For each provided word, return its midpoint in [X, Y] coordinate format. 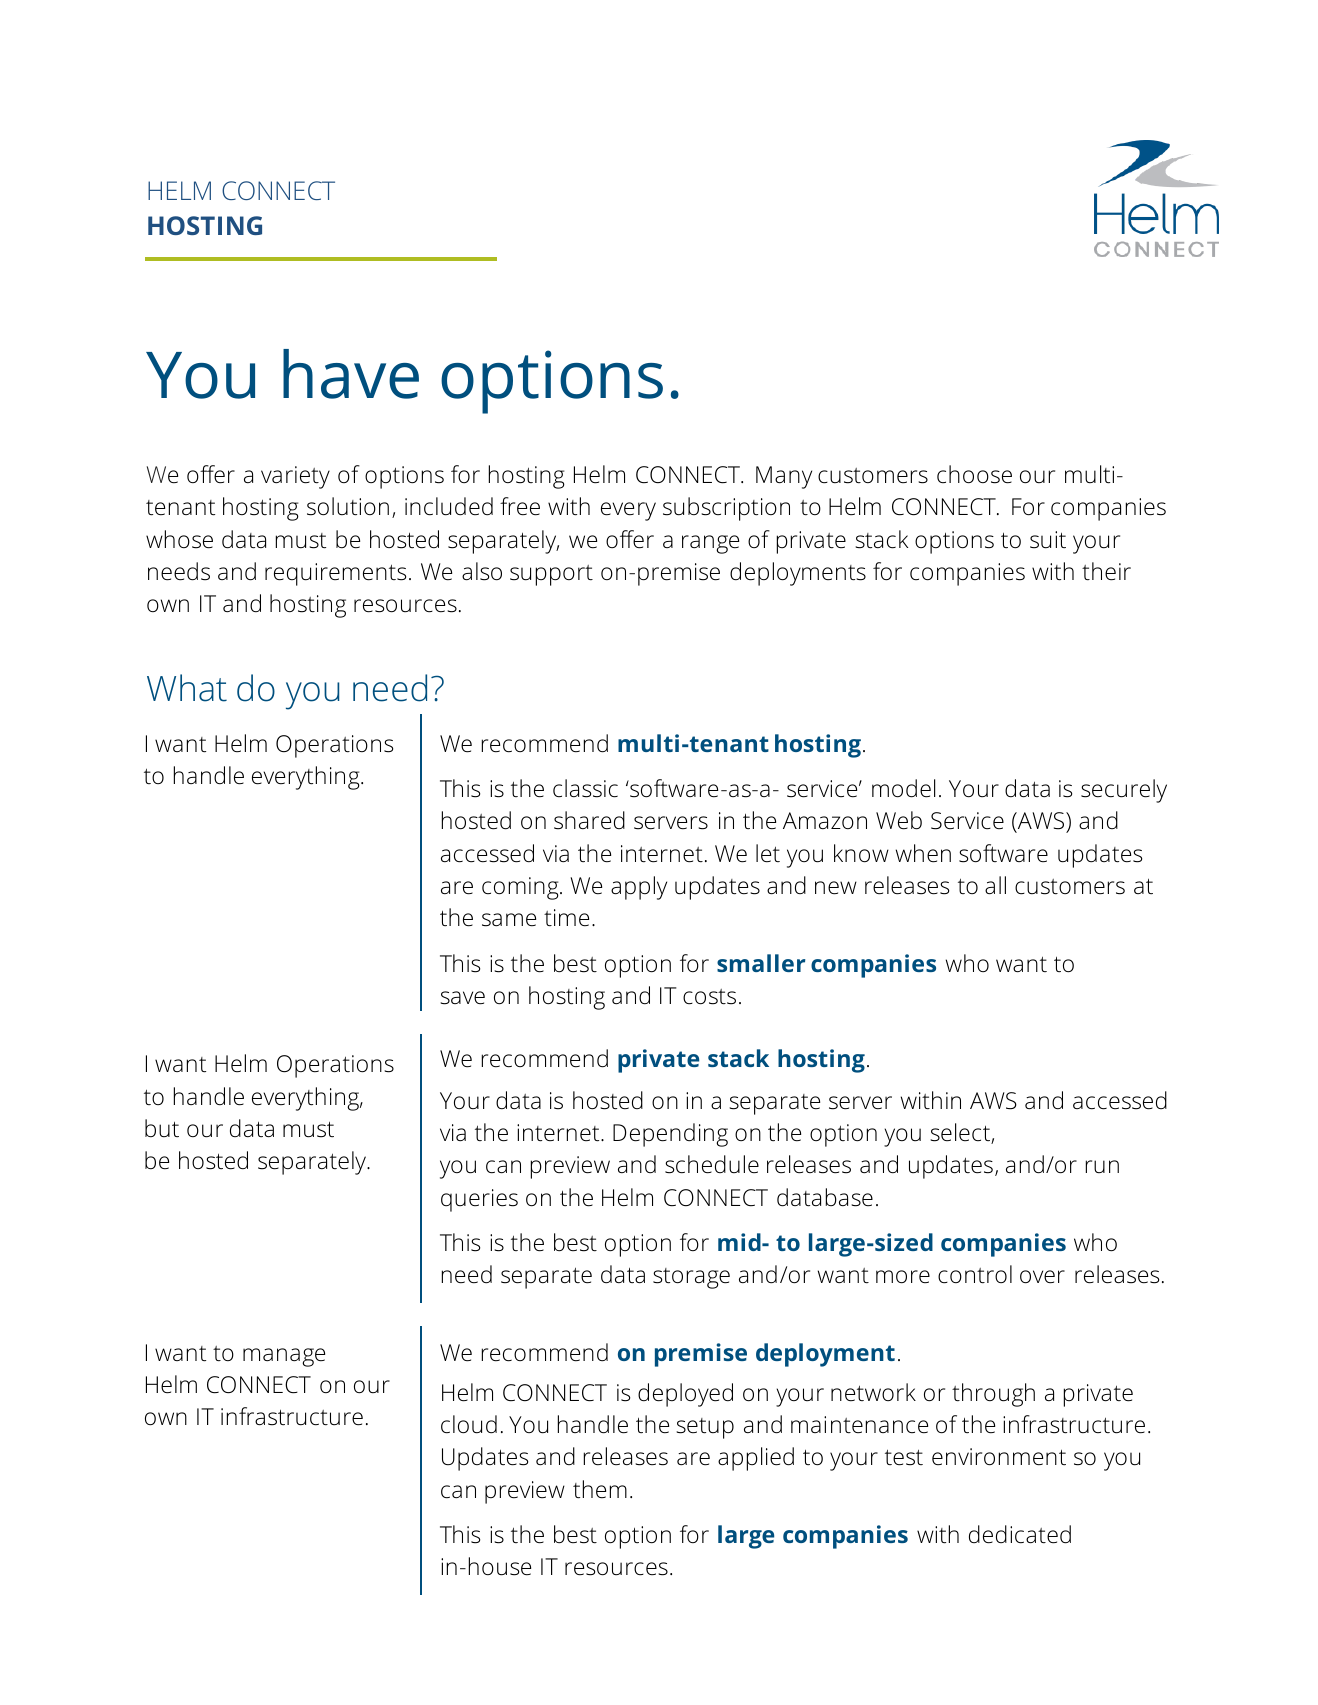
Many [784, 477]
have [351, 374]
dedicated [1020, 1534]
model [903, 788]
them [600, 1489]
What [187, 688]
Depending [670, 1135]
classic [585, 788]
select [961, 1133]
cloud [469, 1424]
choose [974, 474]
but [162, 1128]
